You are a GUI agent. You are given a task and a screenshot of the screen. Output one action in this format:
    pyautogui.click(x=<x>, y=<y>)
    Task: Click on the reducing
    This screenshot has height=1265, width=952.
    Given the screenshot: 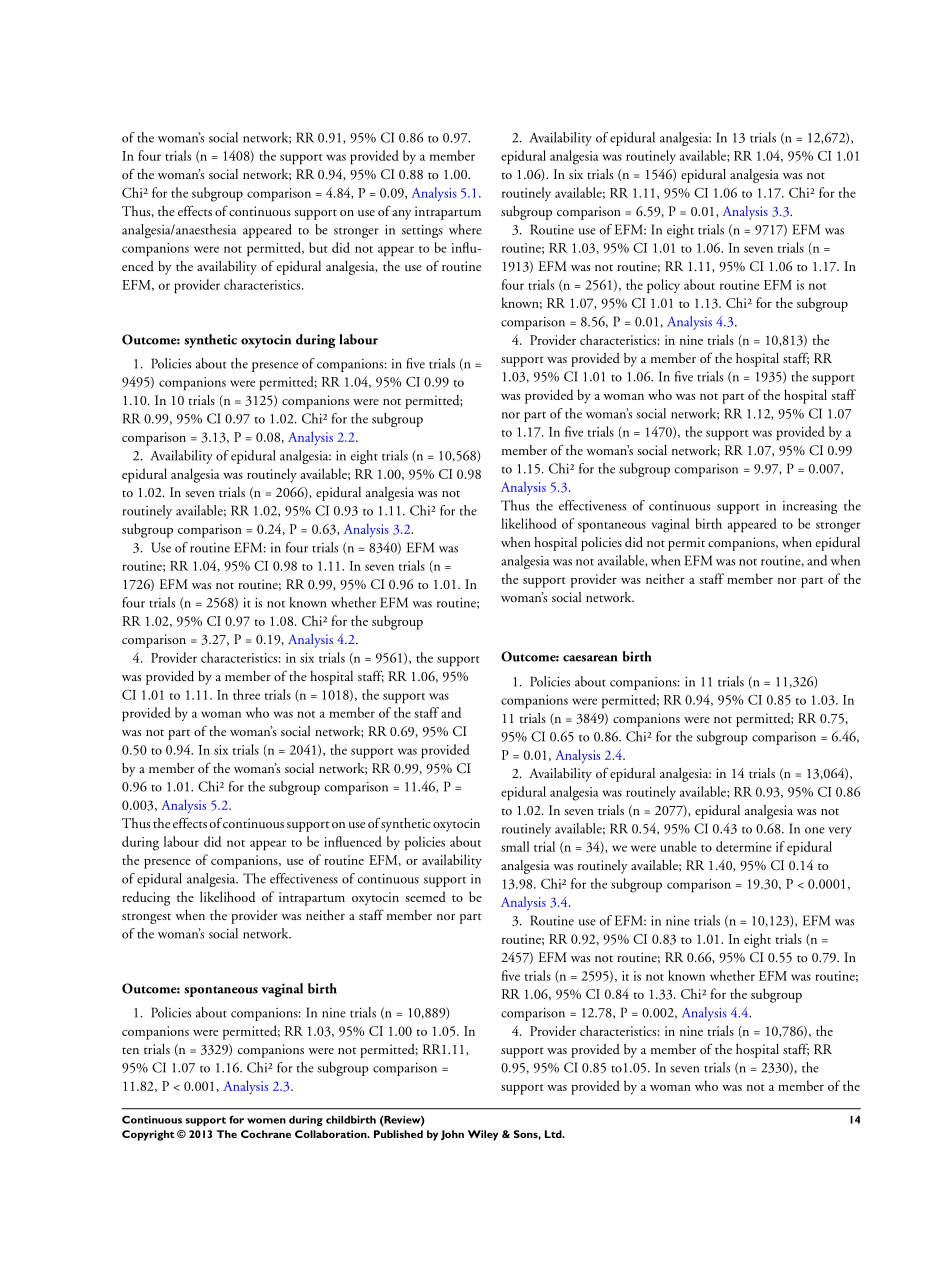 What is the action you would take?
    pyautogui.click(x=146, y=898)
